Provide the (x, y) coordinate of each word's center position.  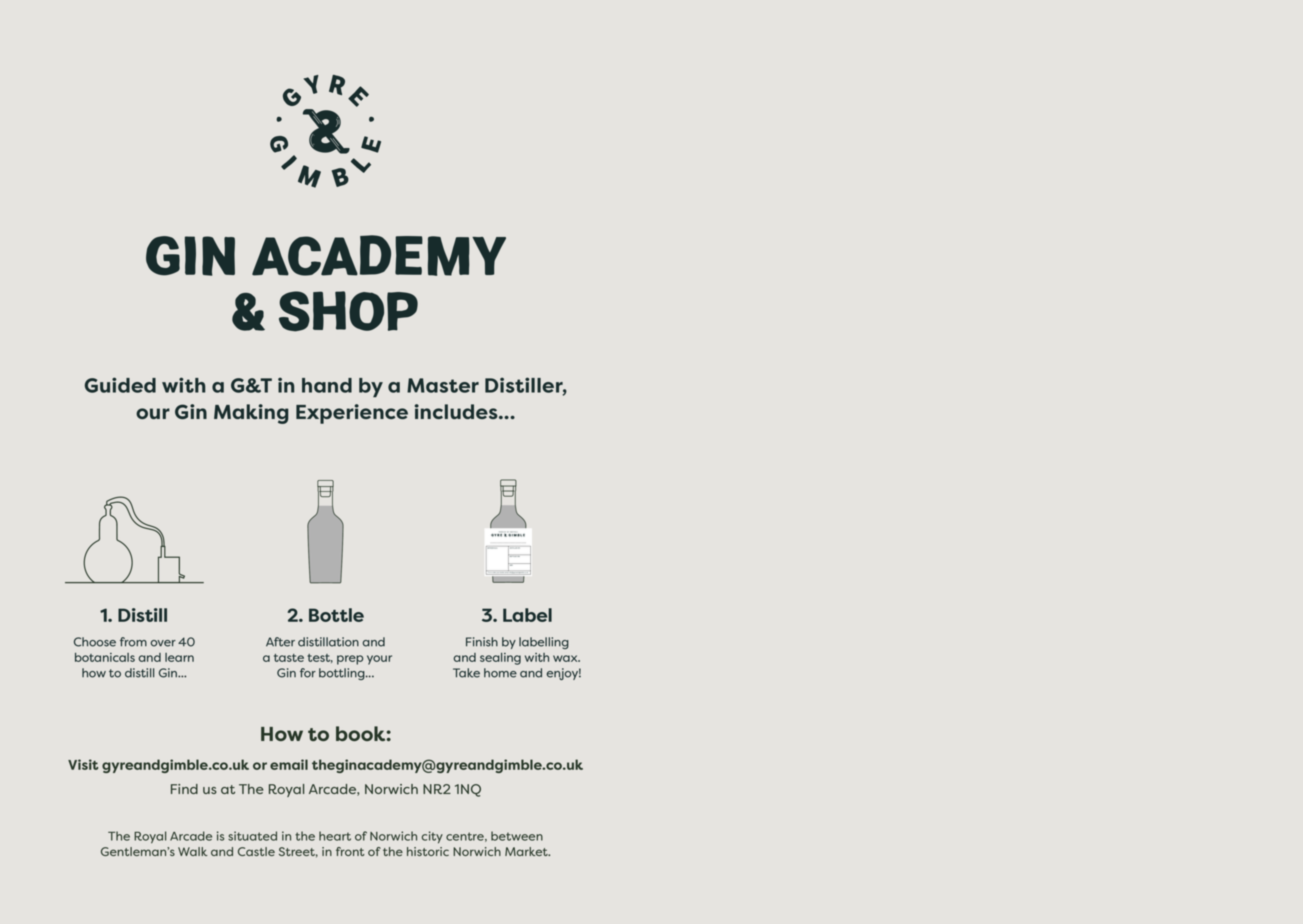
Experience (352, 414)
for (308, 673)
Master (443, 385)
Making (251, 414)
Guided (120, 385)
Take (466, 673)
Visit (83, 764)
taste (289, 658)
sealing (500, 659)
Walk (193, 851)
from (133, 642)
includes (457, 411)
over (163, 643)
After (280, 642)
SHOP (348, 311)
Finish (482, 642)
